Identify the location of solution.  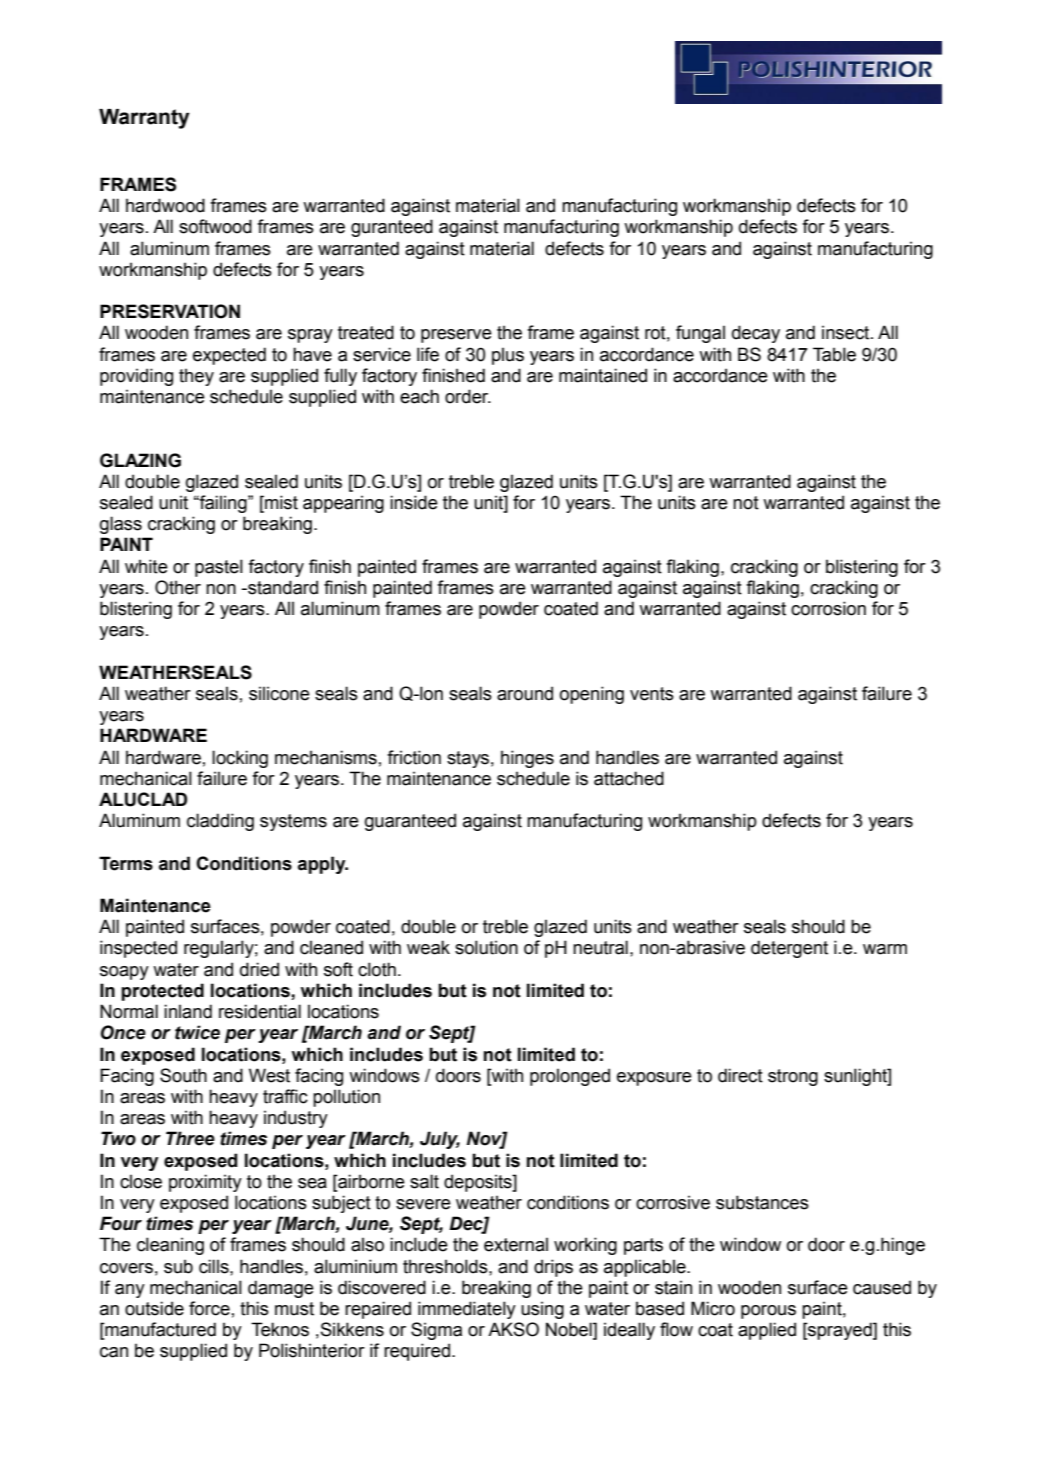
(486, 947).
